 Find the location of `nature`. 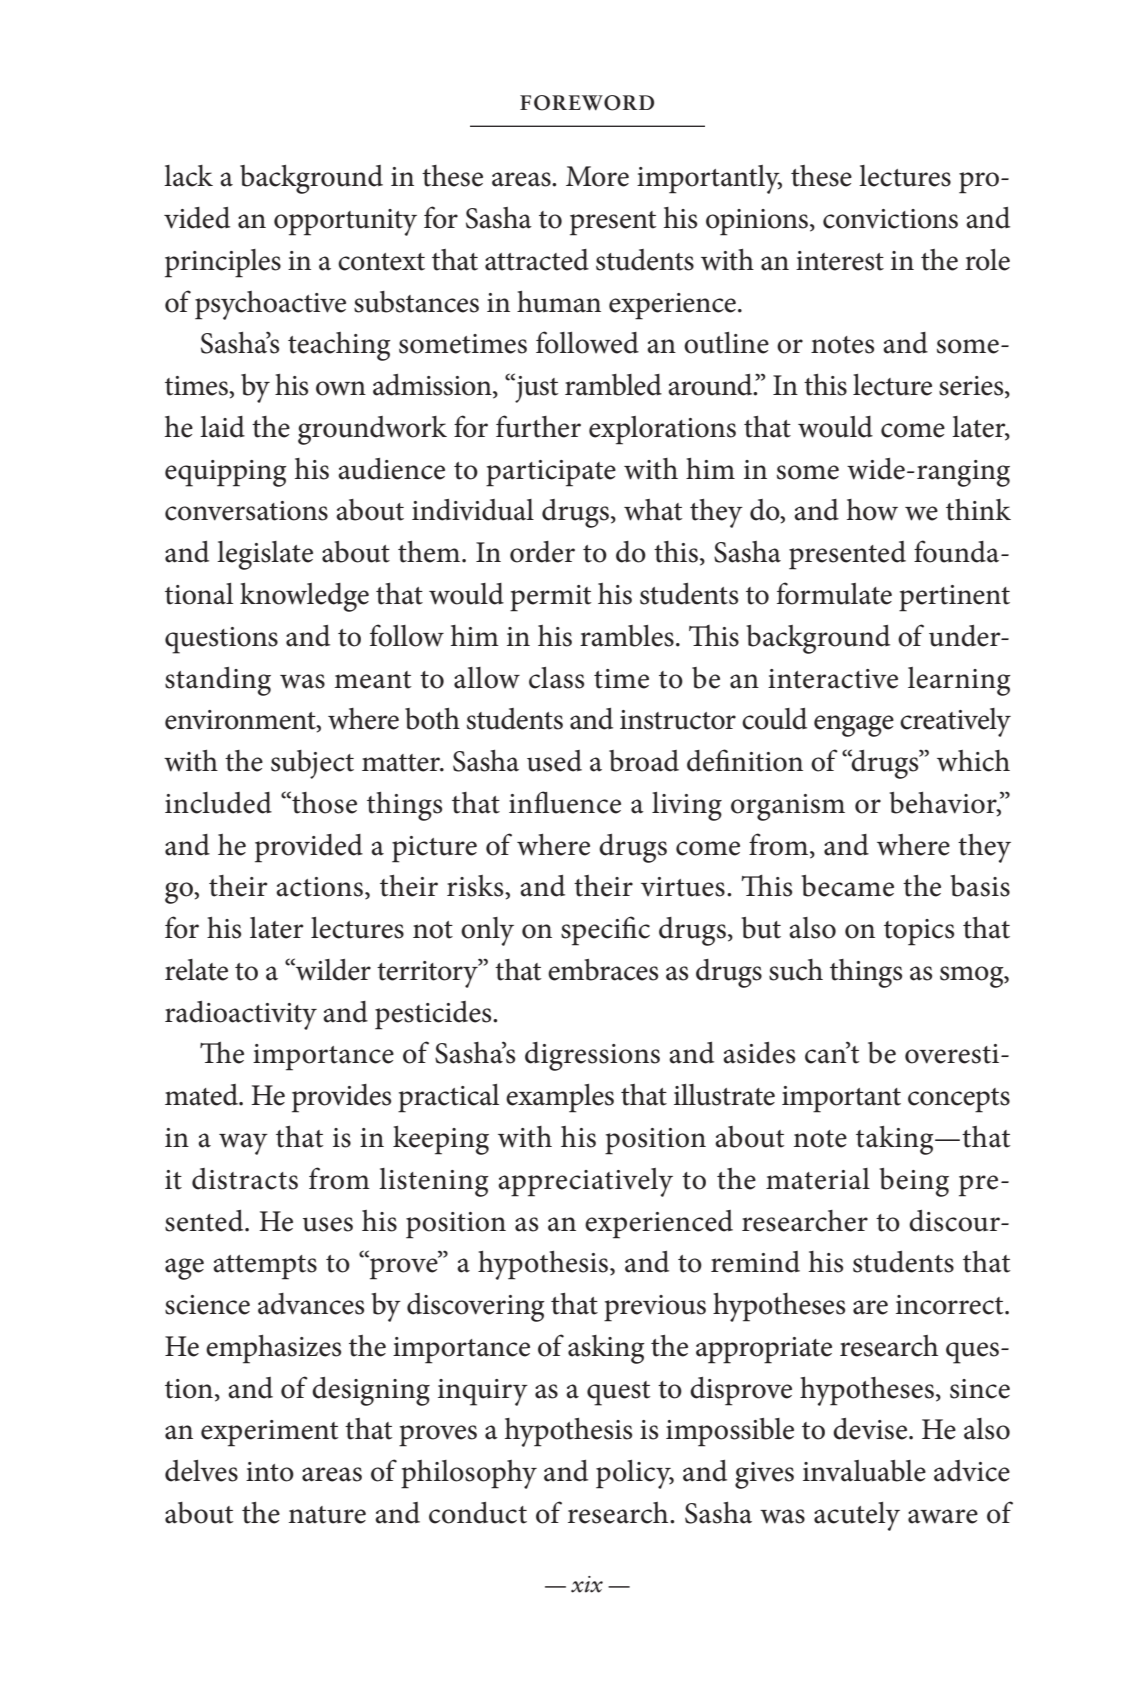

nature is located at coordinates (327, 1515).
